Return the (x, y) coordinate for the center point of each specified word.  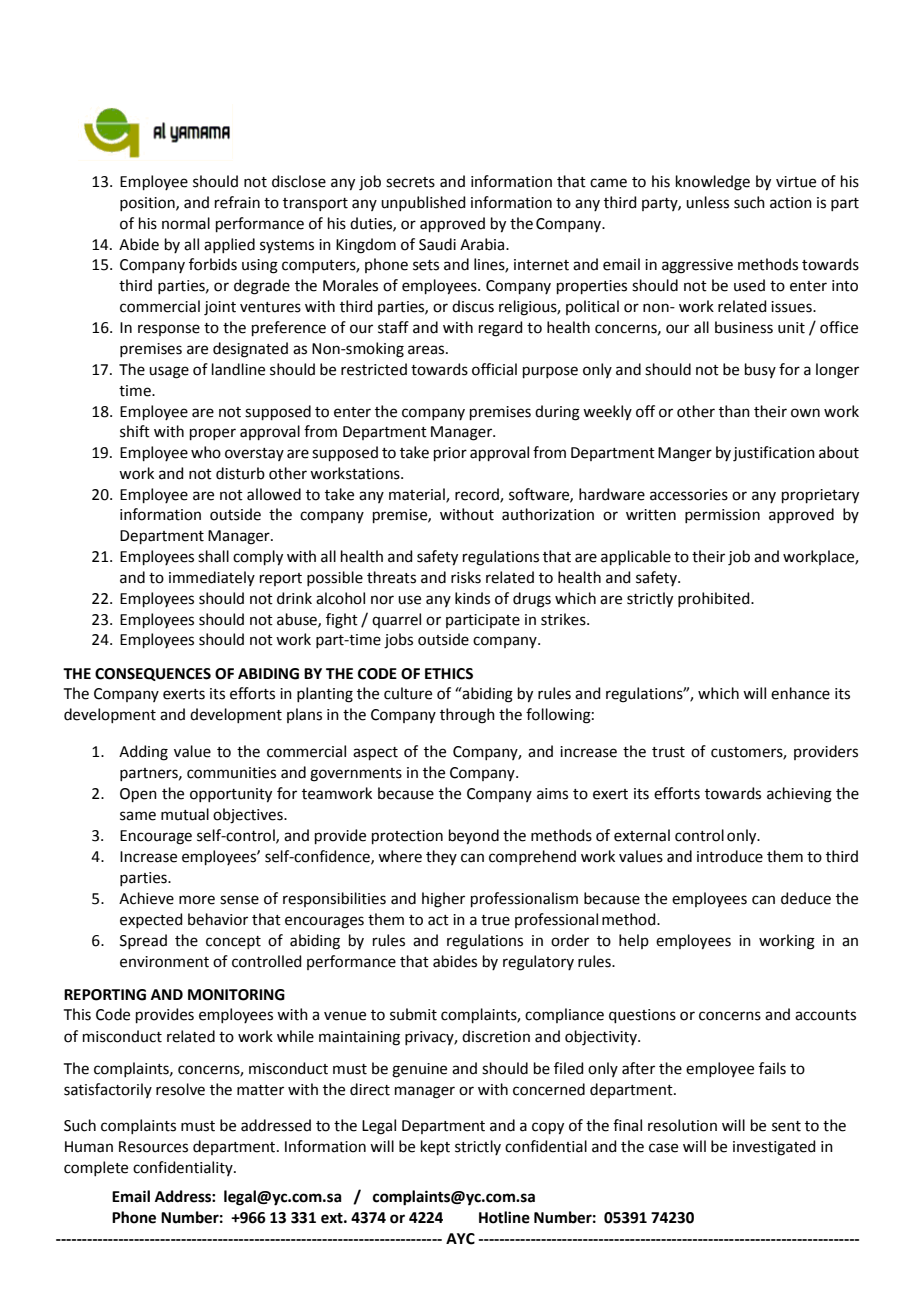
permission (722, 516)
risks (466, 577)
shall (213, 556)
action (791, 203)
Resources (153, 1147)
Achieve (146, 898)
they (441, 857)
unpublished (423, 203)
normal (186, 223)
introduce (730, 856)
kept (435, 1147)
